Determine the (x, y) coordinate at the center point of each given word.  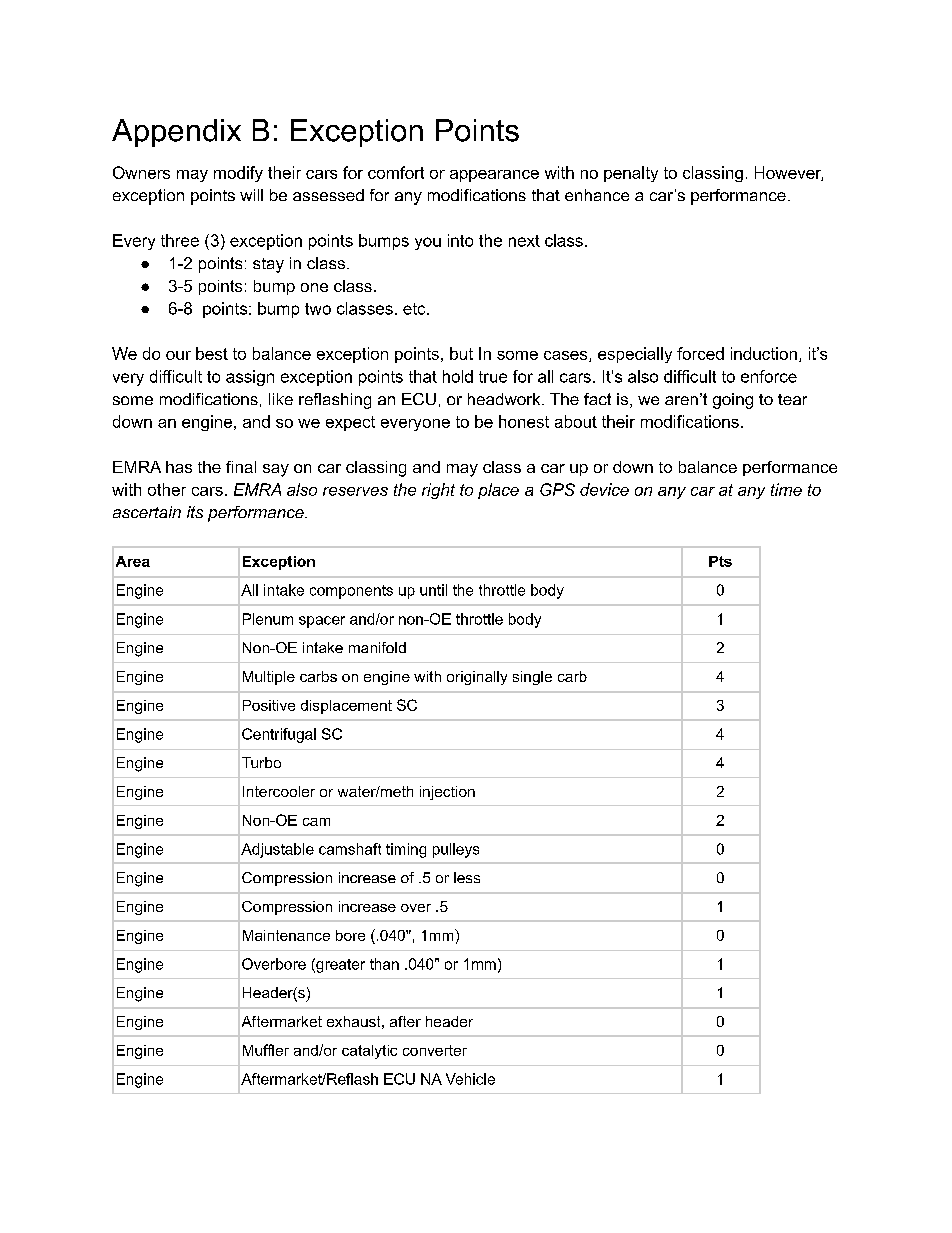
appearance (494, 176)
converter (435, 1050)
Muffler (266, 1050)
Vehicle (470, 1079)
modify (238, 174)
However (789, 173)
